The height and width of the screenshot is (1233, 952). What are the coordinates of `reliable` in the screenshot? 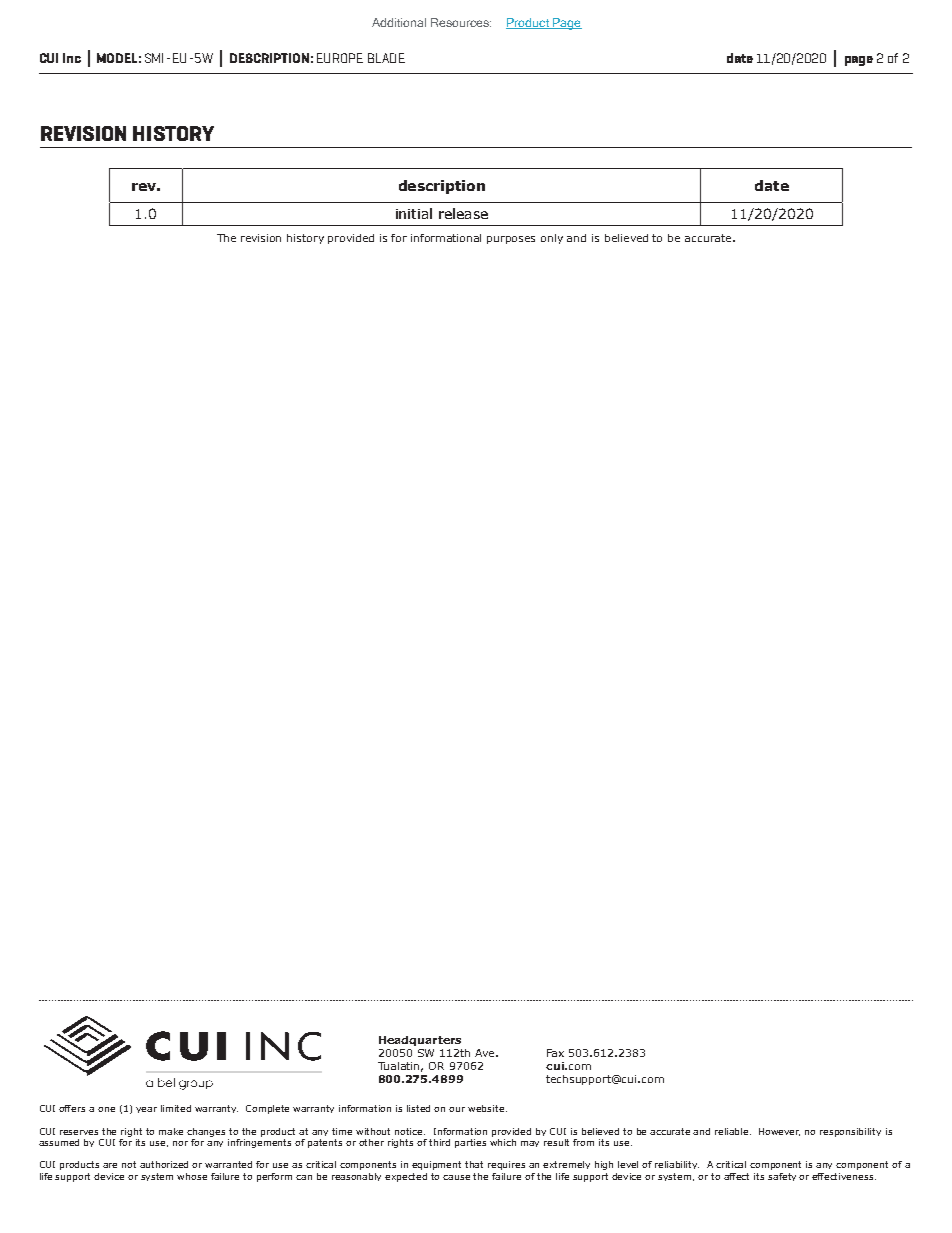 It's located at (733, 1131).
